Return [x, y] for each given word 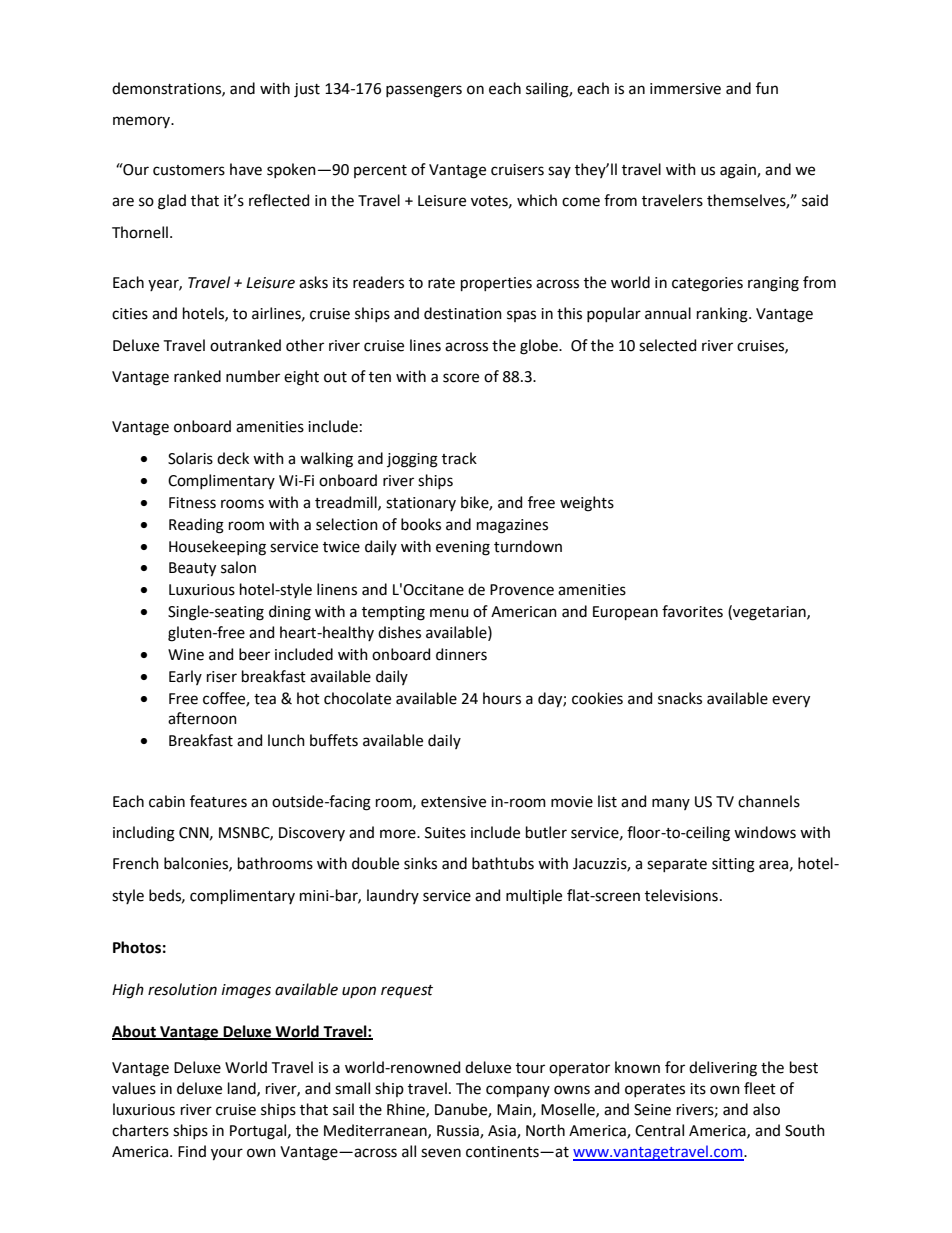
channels [769, 801]
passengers [424, 91]
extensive [453, 802]
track [459, 458]
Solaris [190, 458]
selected [667, 345]
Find [192, 1151]
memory [143, 122]
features [218, 801]
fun [767, 88]
